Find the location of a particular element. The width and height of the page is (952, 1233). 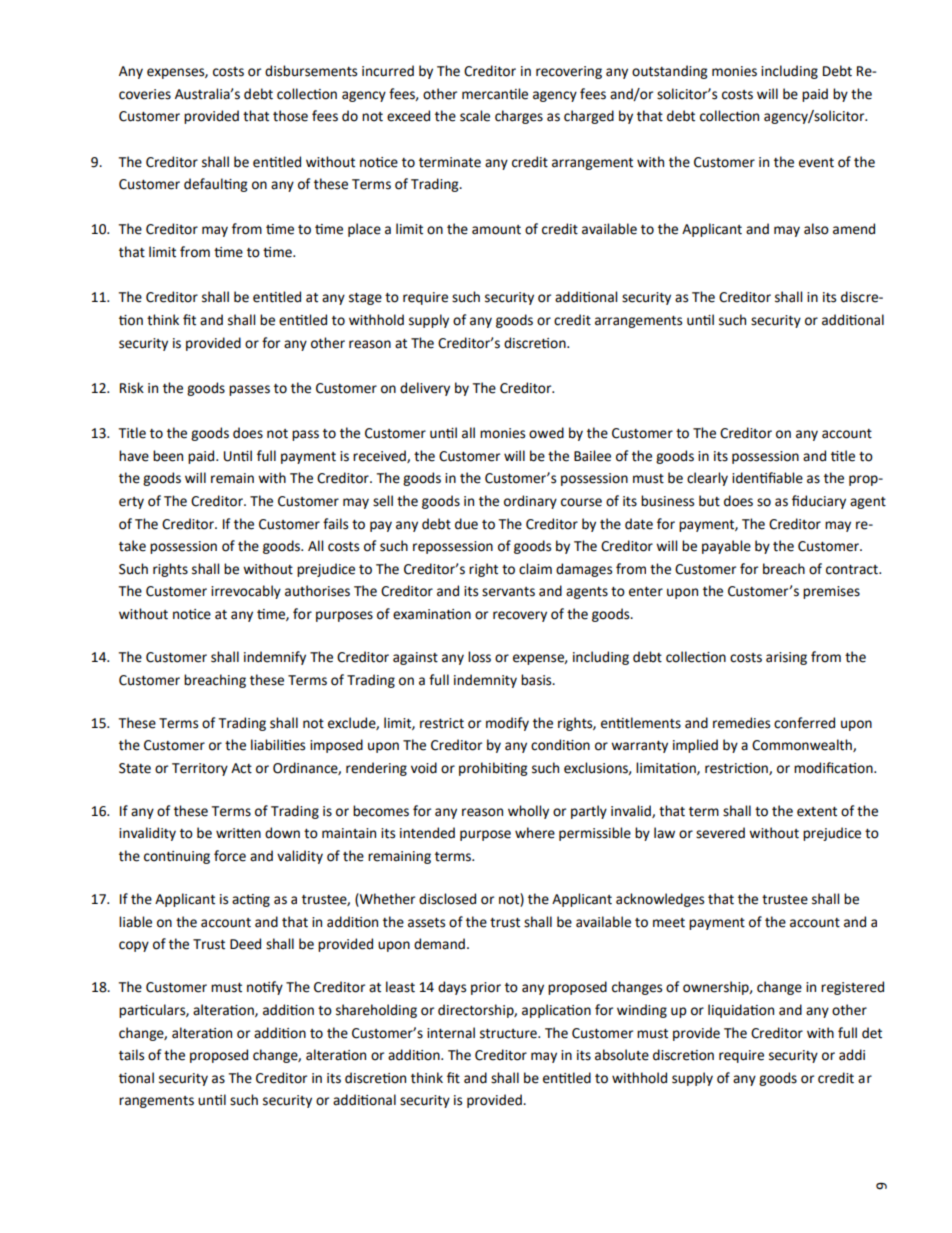

event is located at coordinates (816, 163).
